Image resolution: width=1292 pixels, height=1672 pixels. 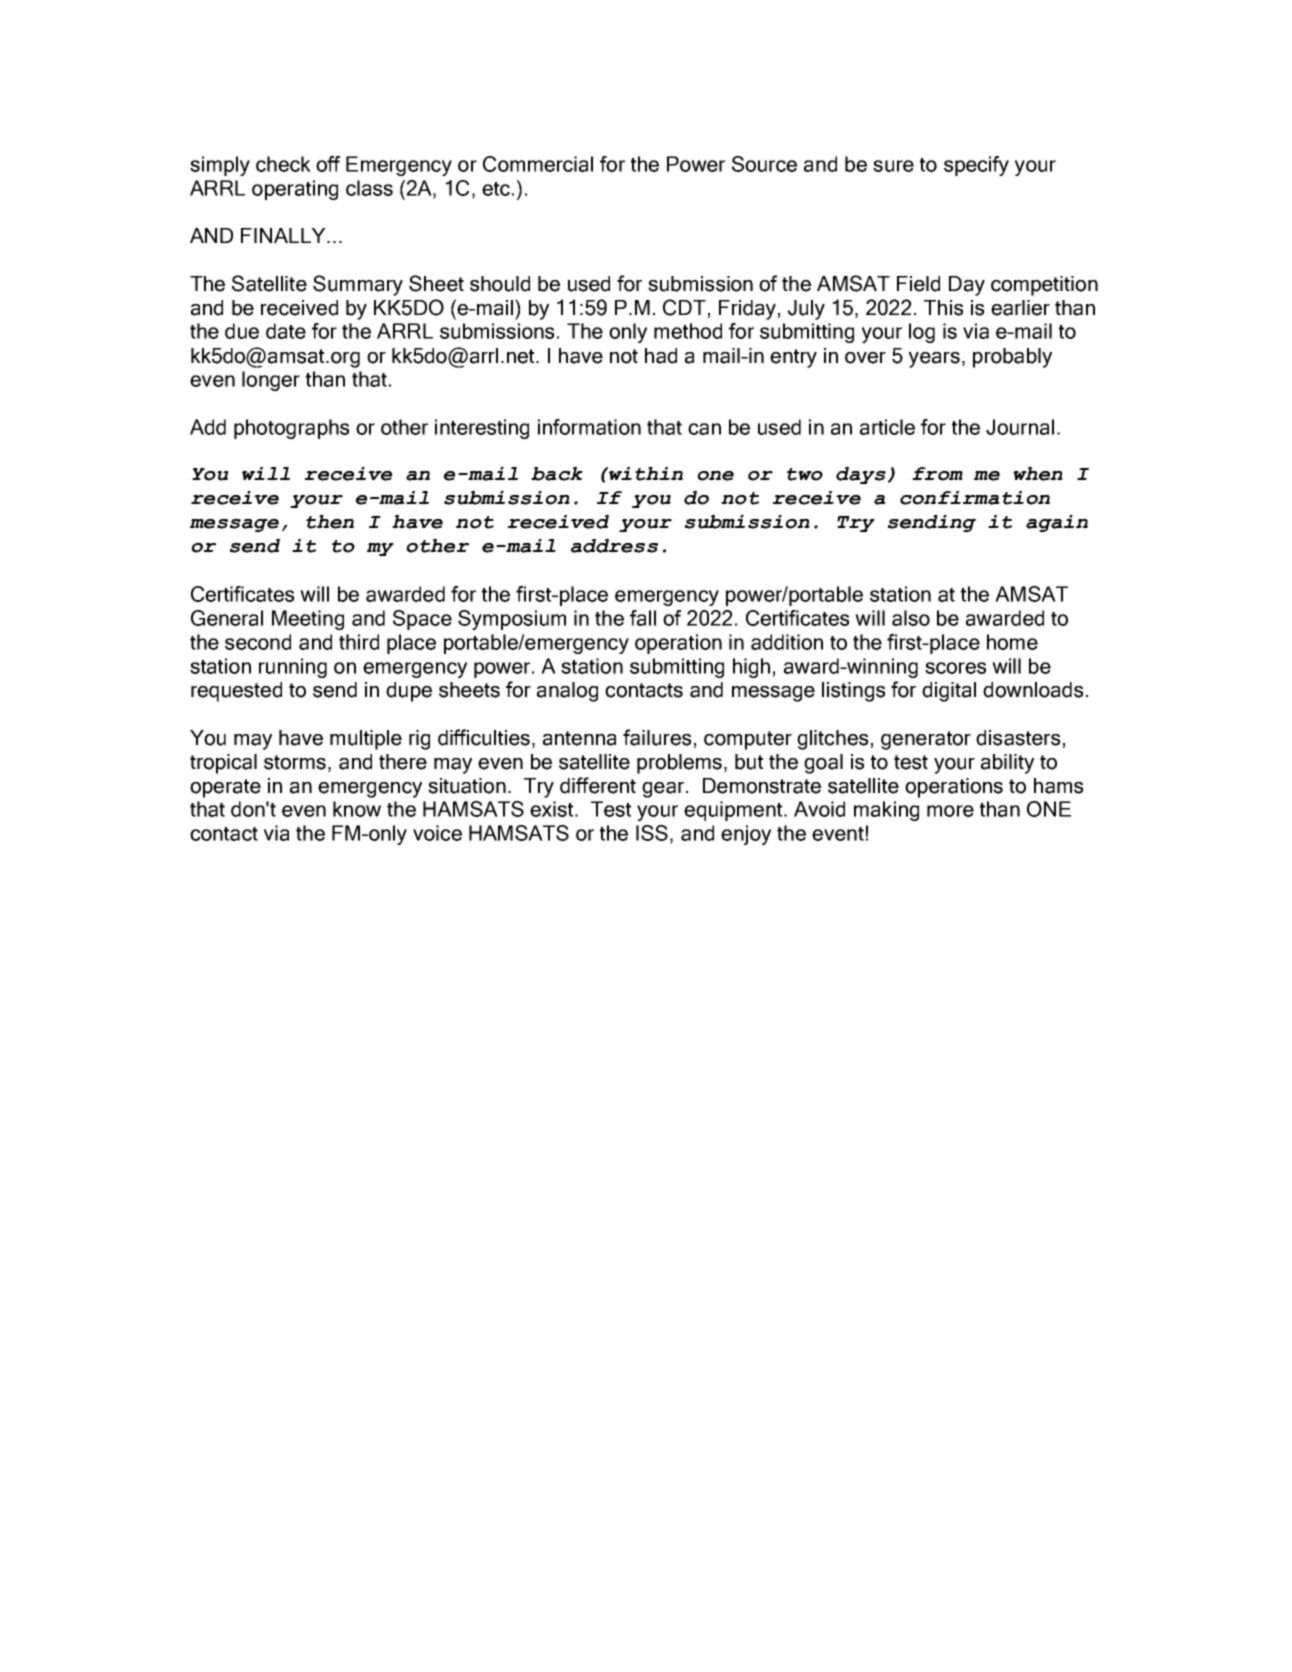 What do you see at coordinates (538, 164) in the screenshot?
I see `Commercial` at bounding box center [538, 164].
